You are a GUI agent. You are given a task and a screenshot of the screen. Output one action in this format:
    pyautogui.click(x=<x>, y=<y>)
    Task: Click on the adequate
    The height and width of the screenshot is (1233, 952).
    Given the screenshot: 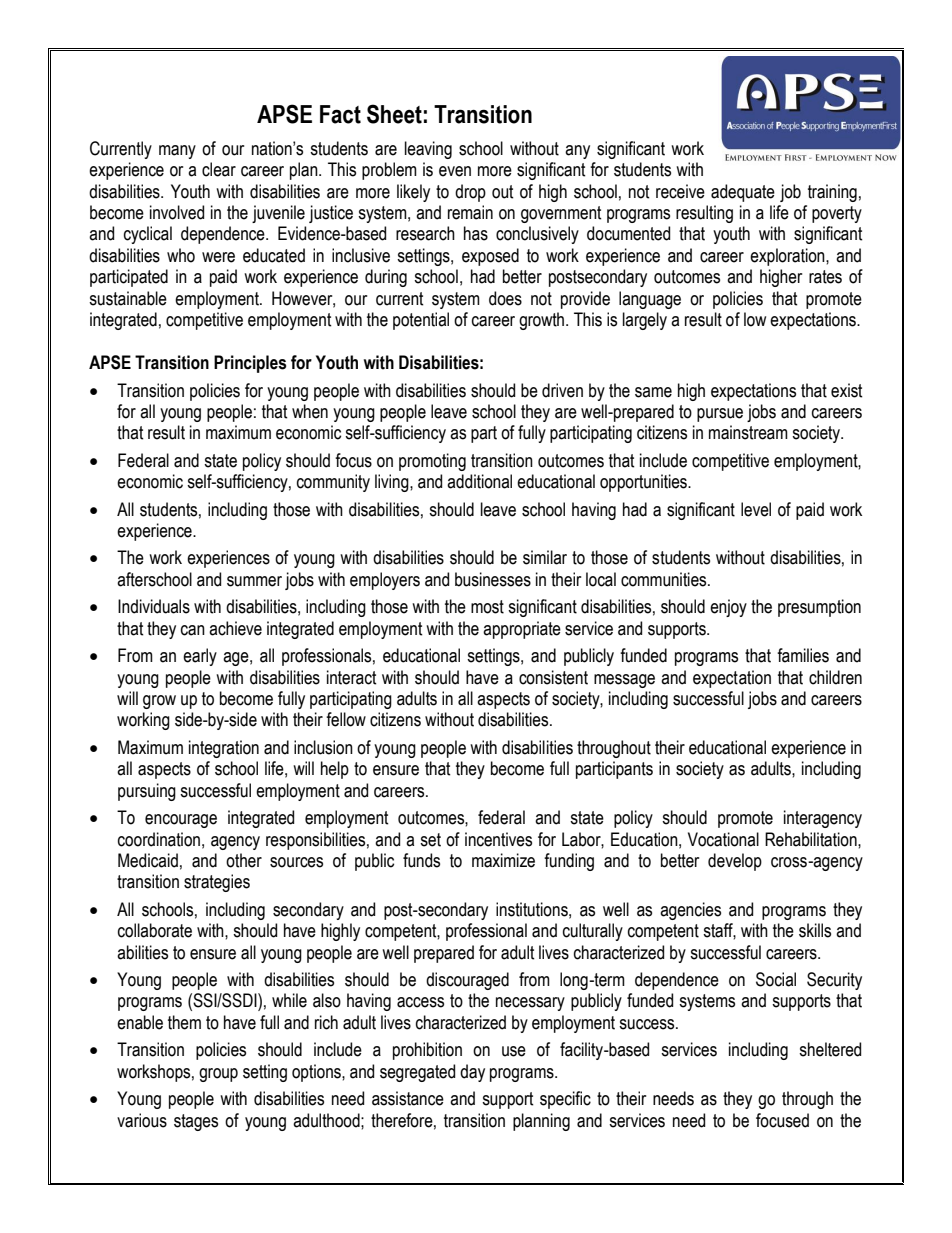 What is the action you would take?
    pyautogui.click(x=743, y=193)
